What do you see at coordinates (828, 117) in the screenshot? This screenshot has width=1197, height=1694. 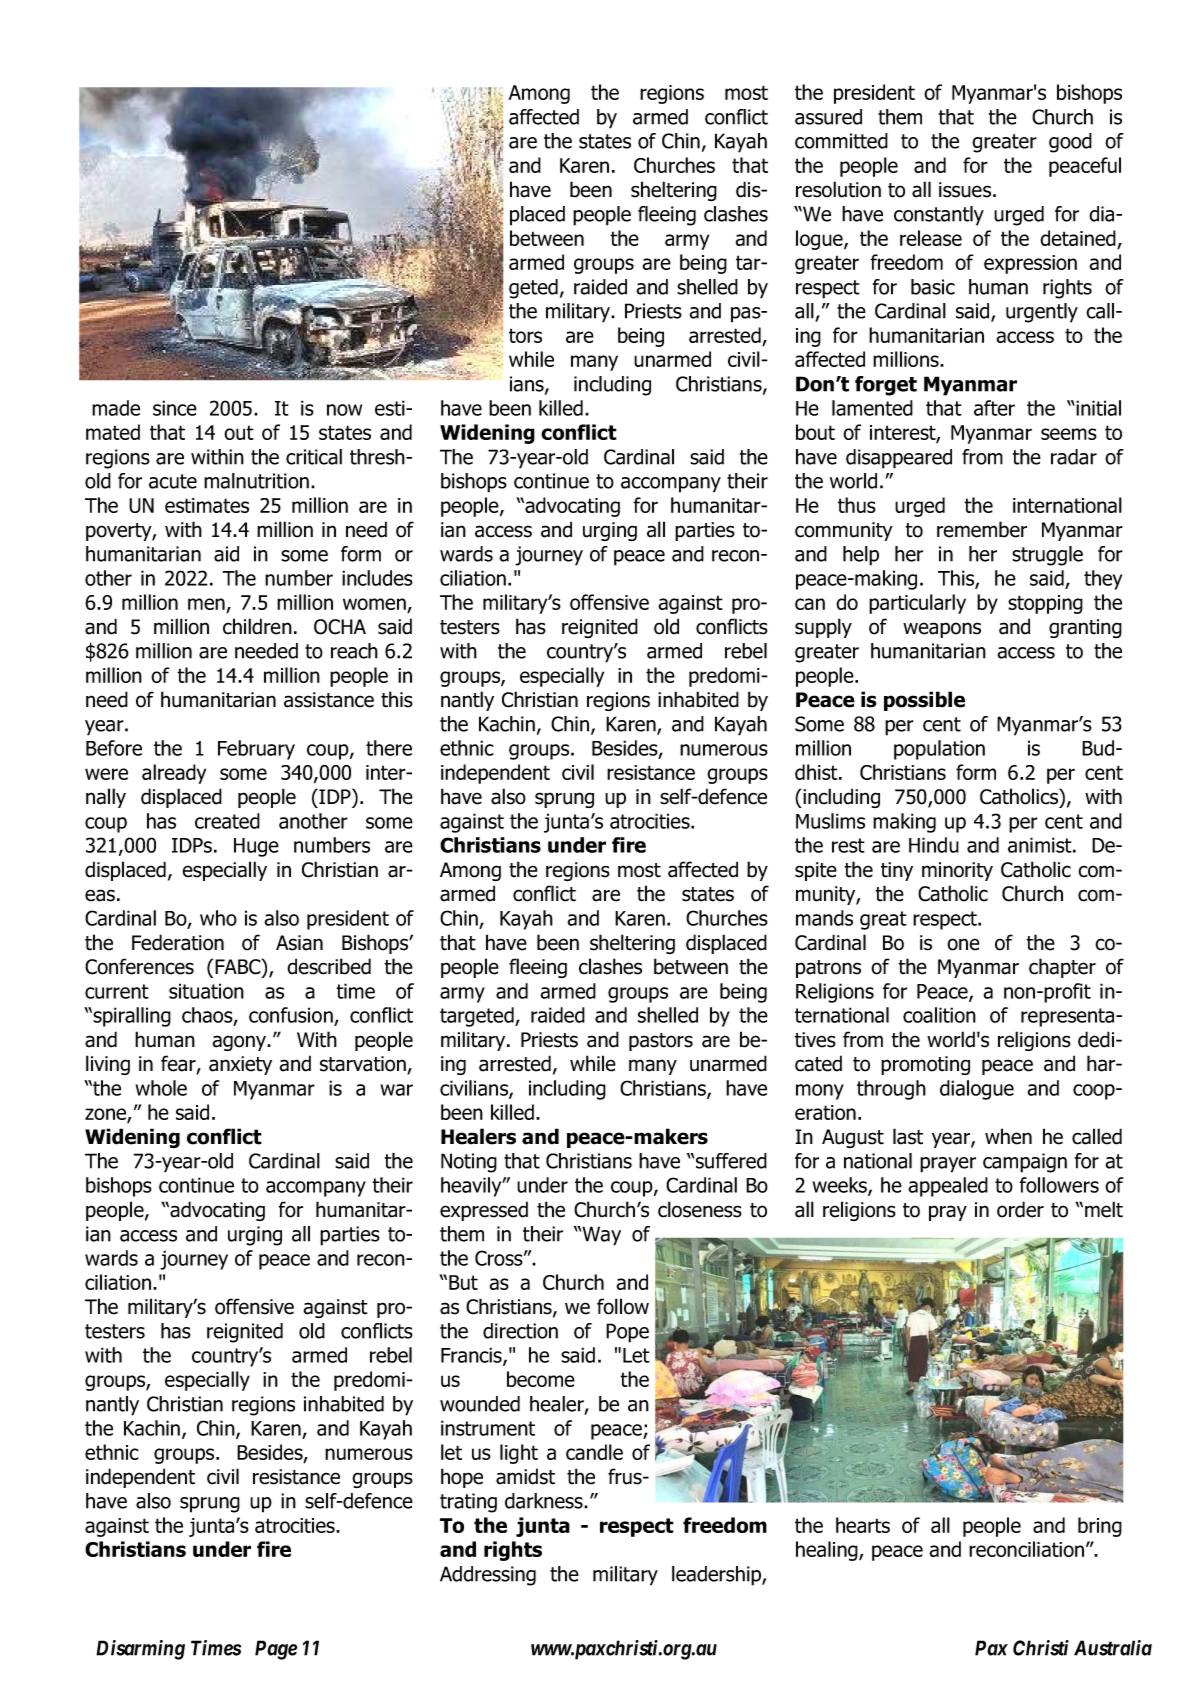 I see `assured` at bounding box center [828, 117].
